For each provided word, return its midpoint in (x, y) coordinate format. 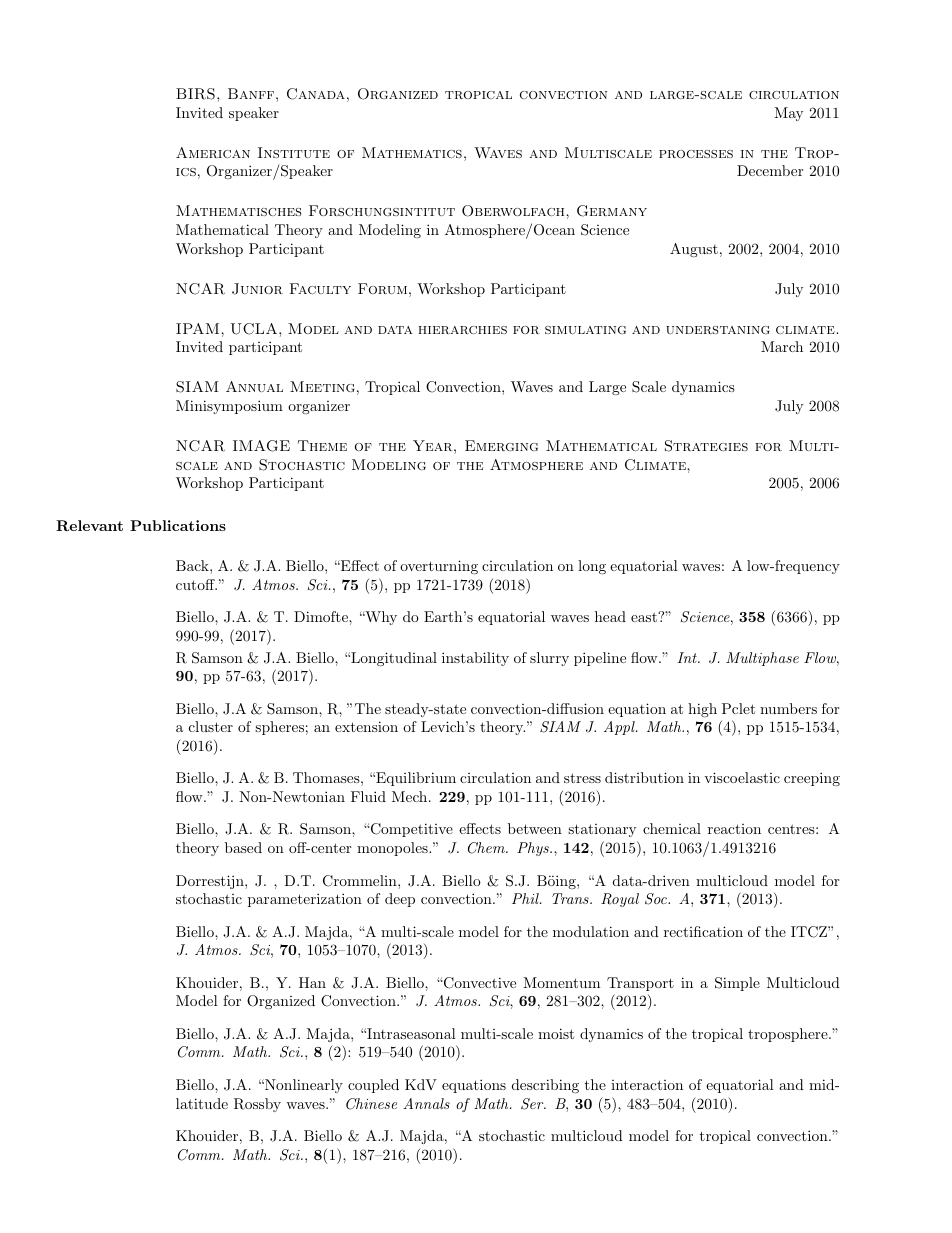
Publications (178, 525)
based (243, 847)
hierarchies (462, 330)
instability (475, 659)
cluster (211, 726)
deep (400, 900)
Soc (657, 899)
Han (312, 982)
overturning (439, 567)
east (645, 617)
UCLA (255, 329)
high (702, 710)
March (782, 346)
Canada (316, 94)
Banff (251, 93)
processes (696, 154)
